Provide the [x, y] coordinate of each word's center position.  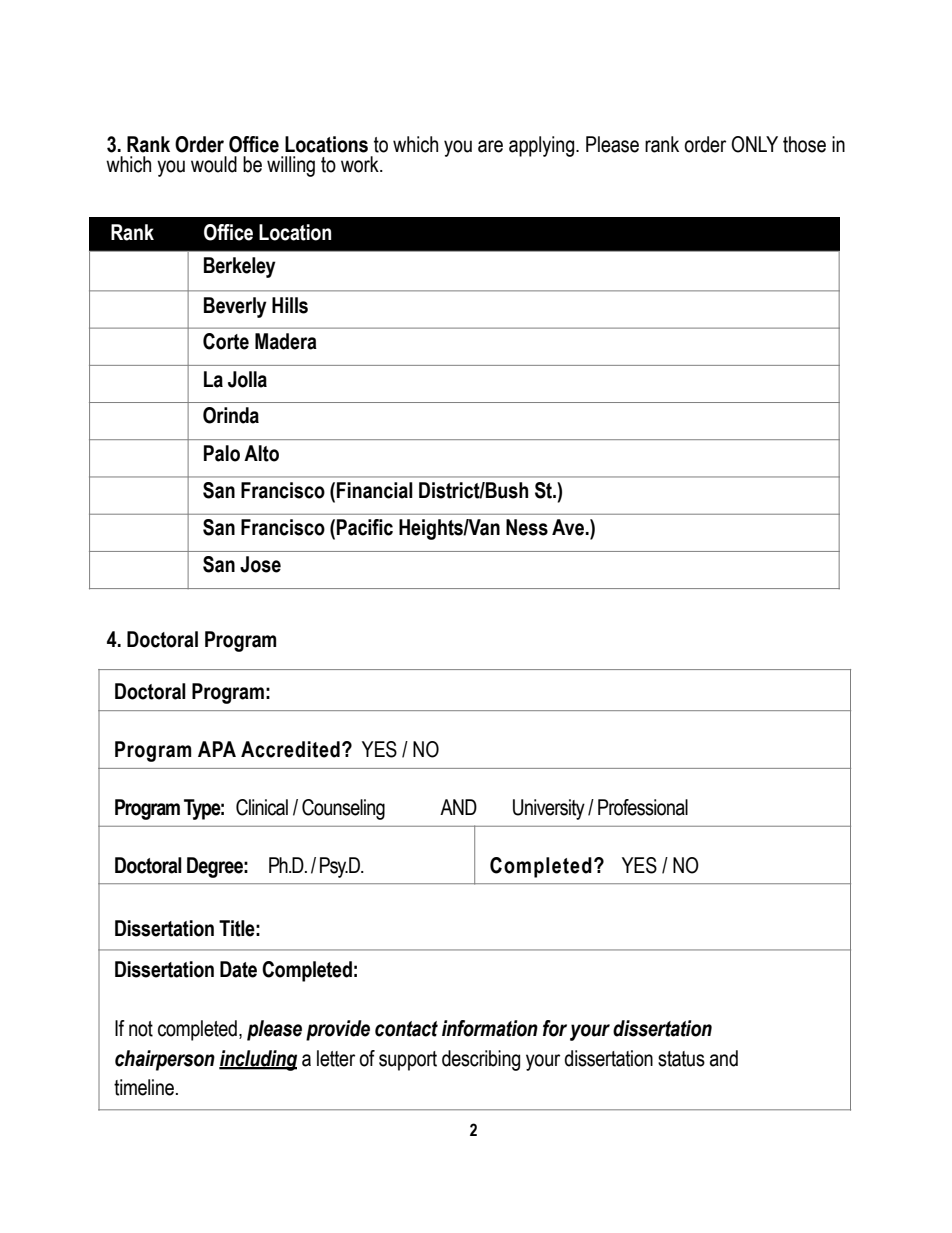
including [258, 1060]
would [214, 164]
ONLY [754, 144]
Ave [568, 527]
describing [481, 1060]
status [681, 1059]
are [490, 146]
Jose [260, 564]
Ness [527, 527]
